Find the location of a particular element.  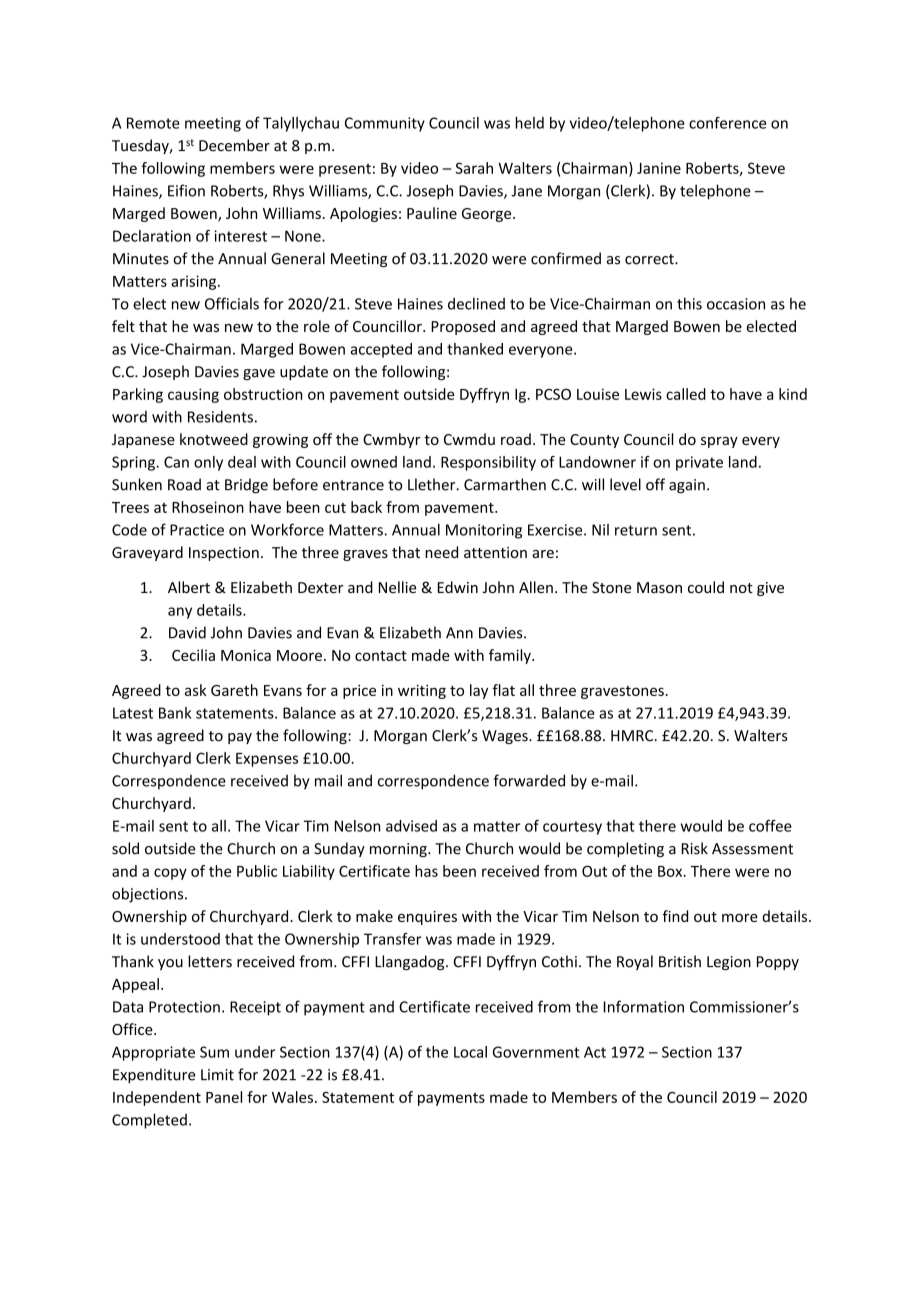

Edwin is located at coordinates (458, 587).
